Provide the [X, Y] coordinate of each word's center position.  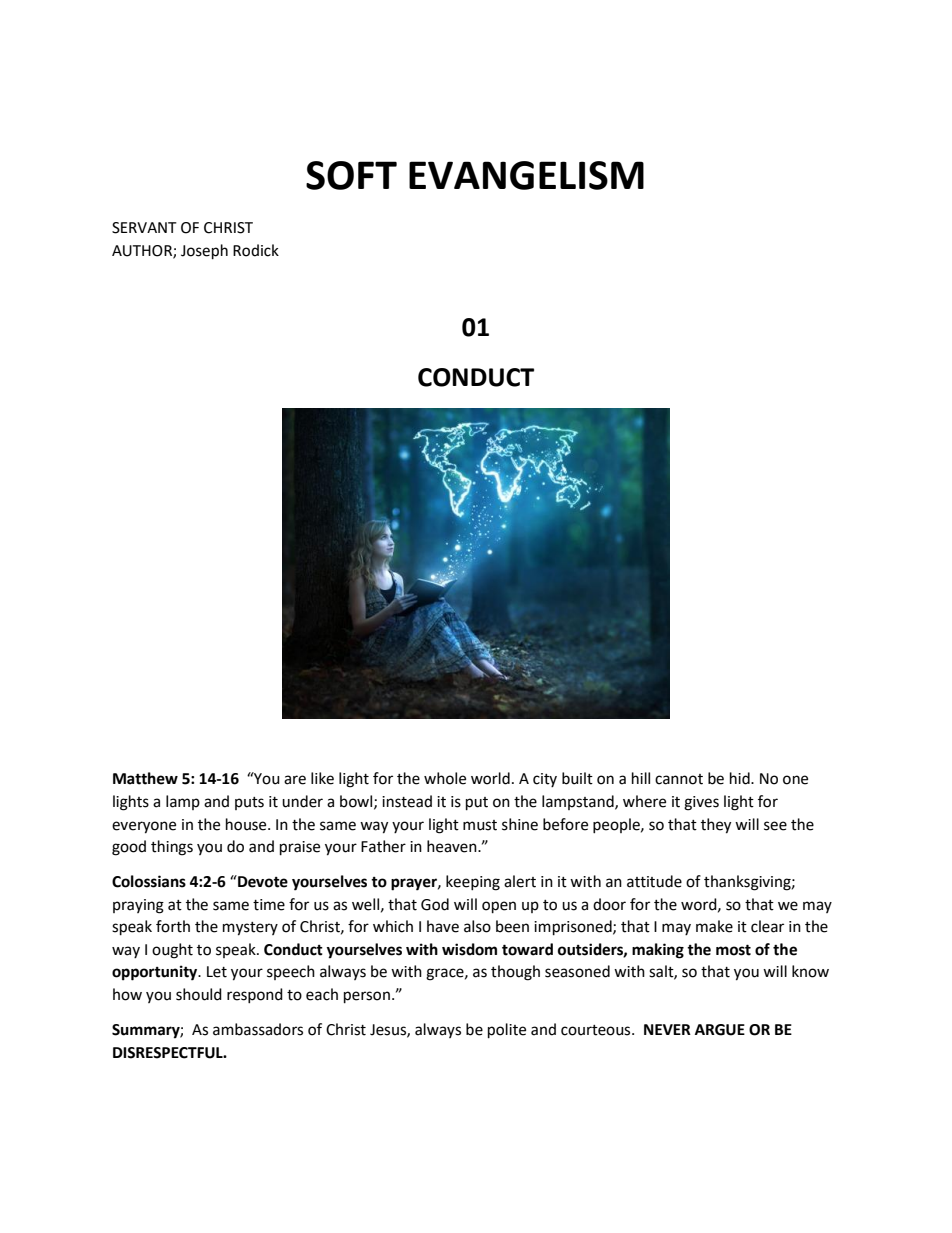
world [490, 778]
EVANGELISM [526, 175]
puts [249, 803]
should [199, 994]
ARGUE [720, 1030]
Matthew [145, 778]
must [480, 825]
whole [445, 778]
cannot [679, 779]
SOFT [351, 175]
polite [507, 1031]
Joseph [204, 252]
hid [741, 778]
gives [701, 803]
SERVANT [144, 228]
